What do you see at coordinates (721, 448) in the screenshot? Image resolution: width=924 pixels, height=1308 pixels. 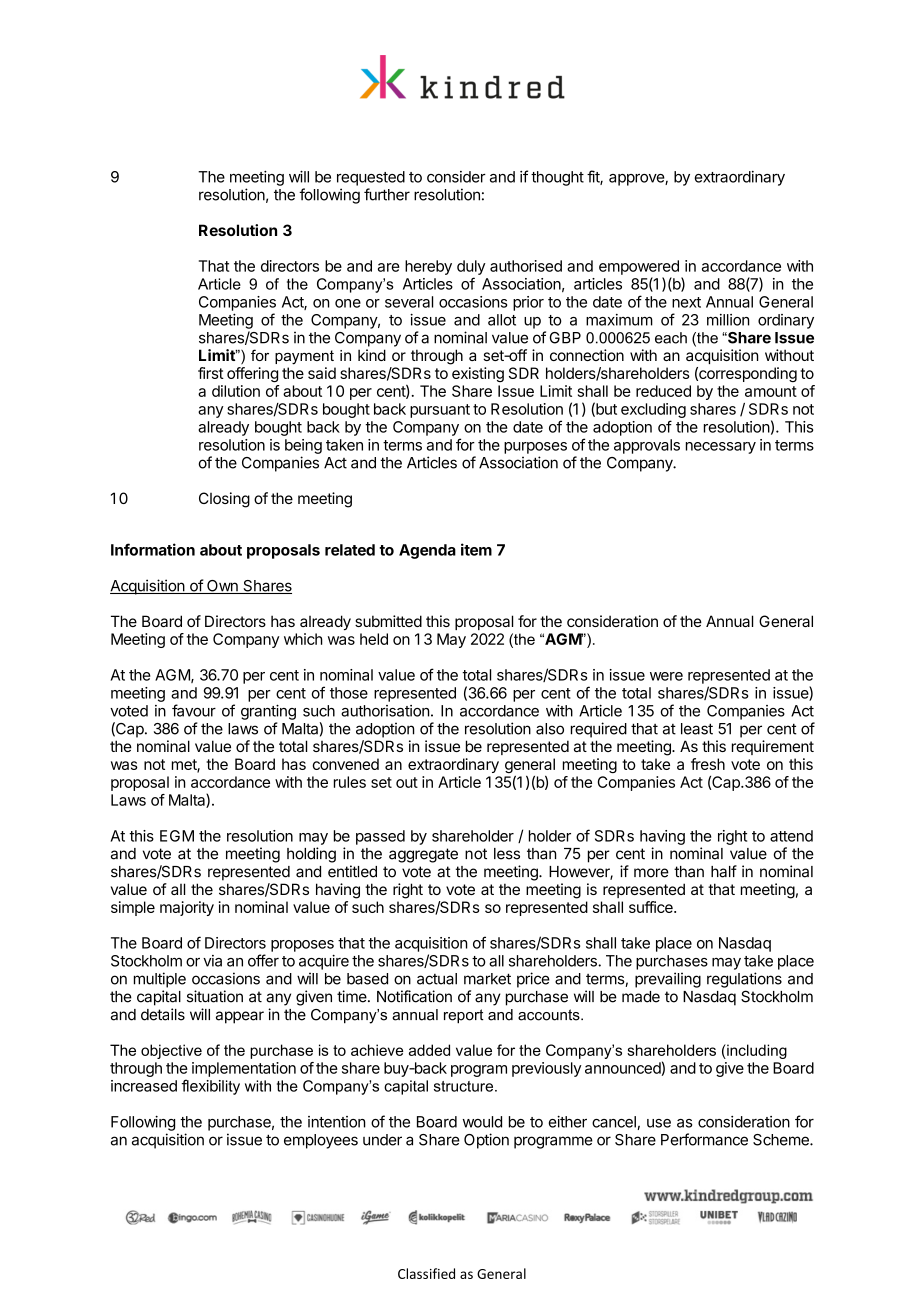 I see `necessary` at bounding box center [721, 448].
